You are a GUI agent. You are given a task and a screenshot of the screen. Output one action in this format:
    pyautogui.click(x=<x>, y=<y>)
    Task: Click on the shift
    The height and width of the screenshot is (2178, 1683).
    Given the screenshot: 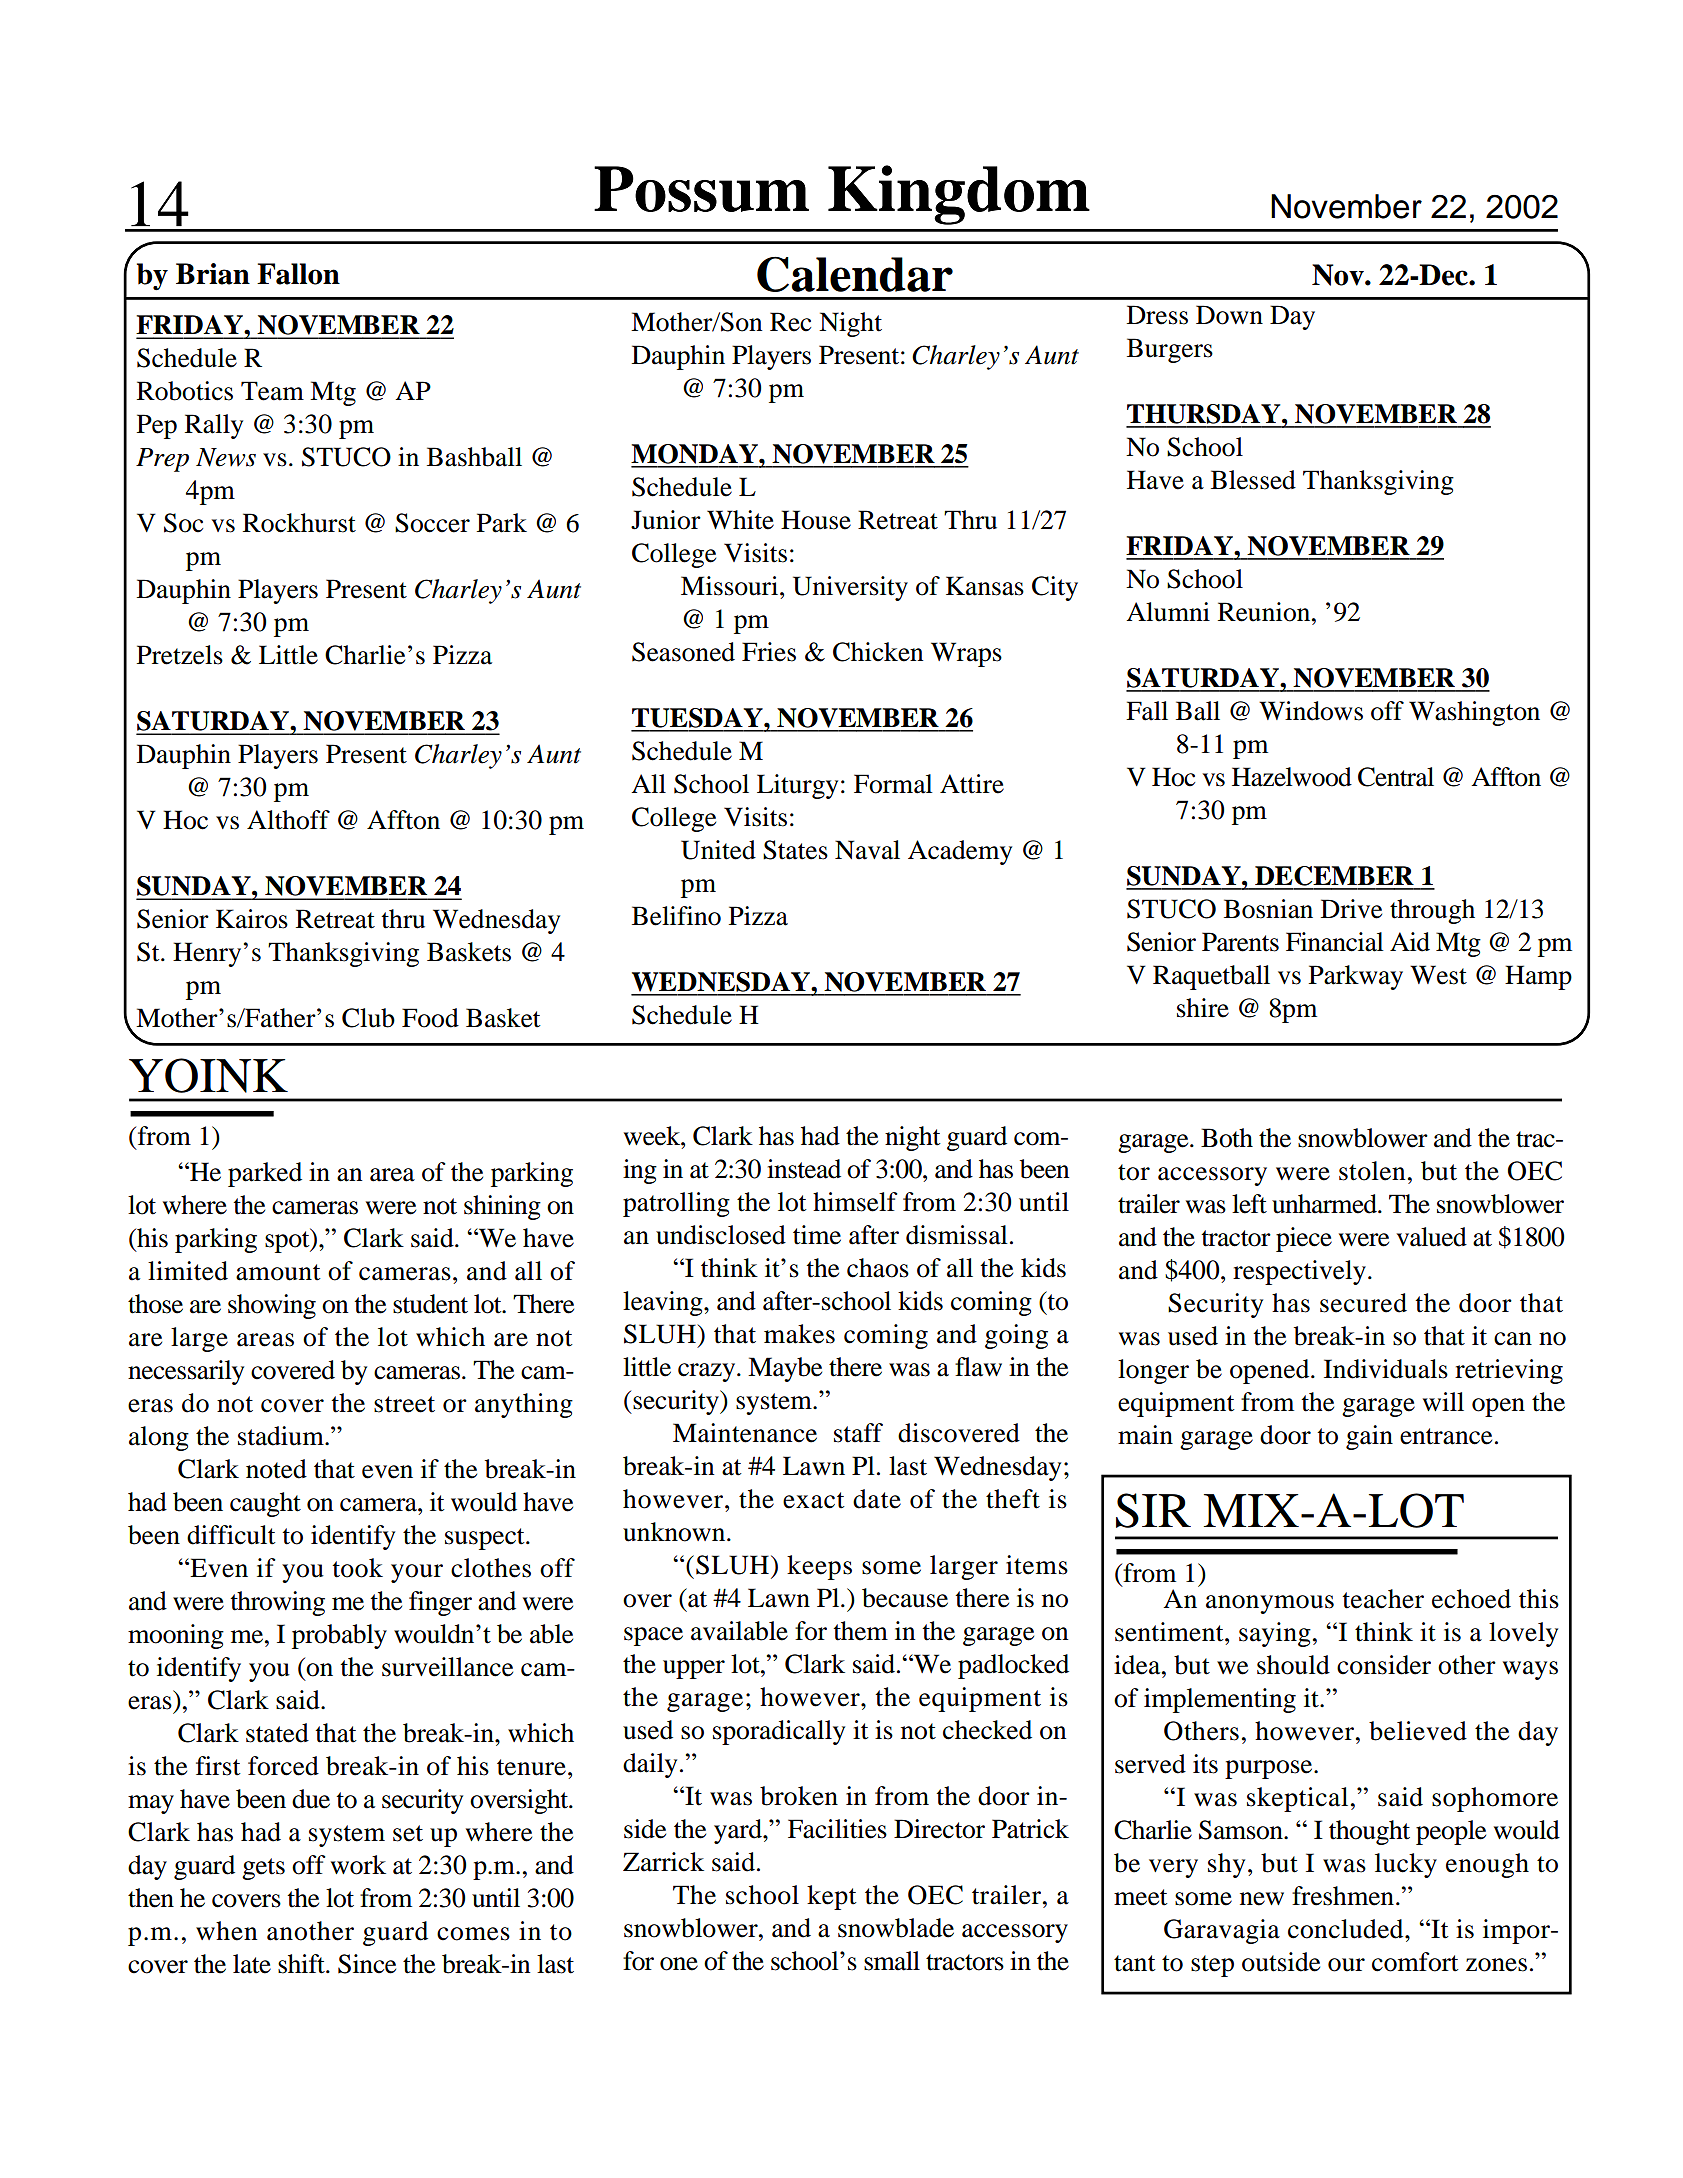 What is the action you would take?
    pyautogui.click(x=302, y=1964)
